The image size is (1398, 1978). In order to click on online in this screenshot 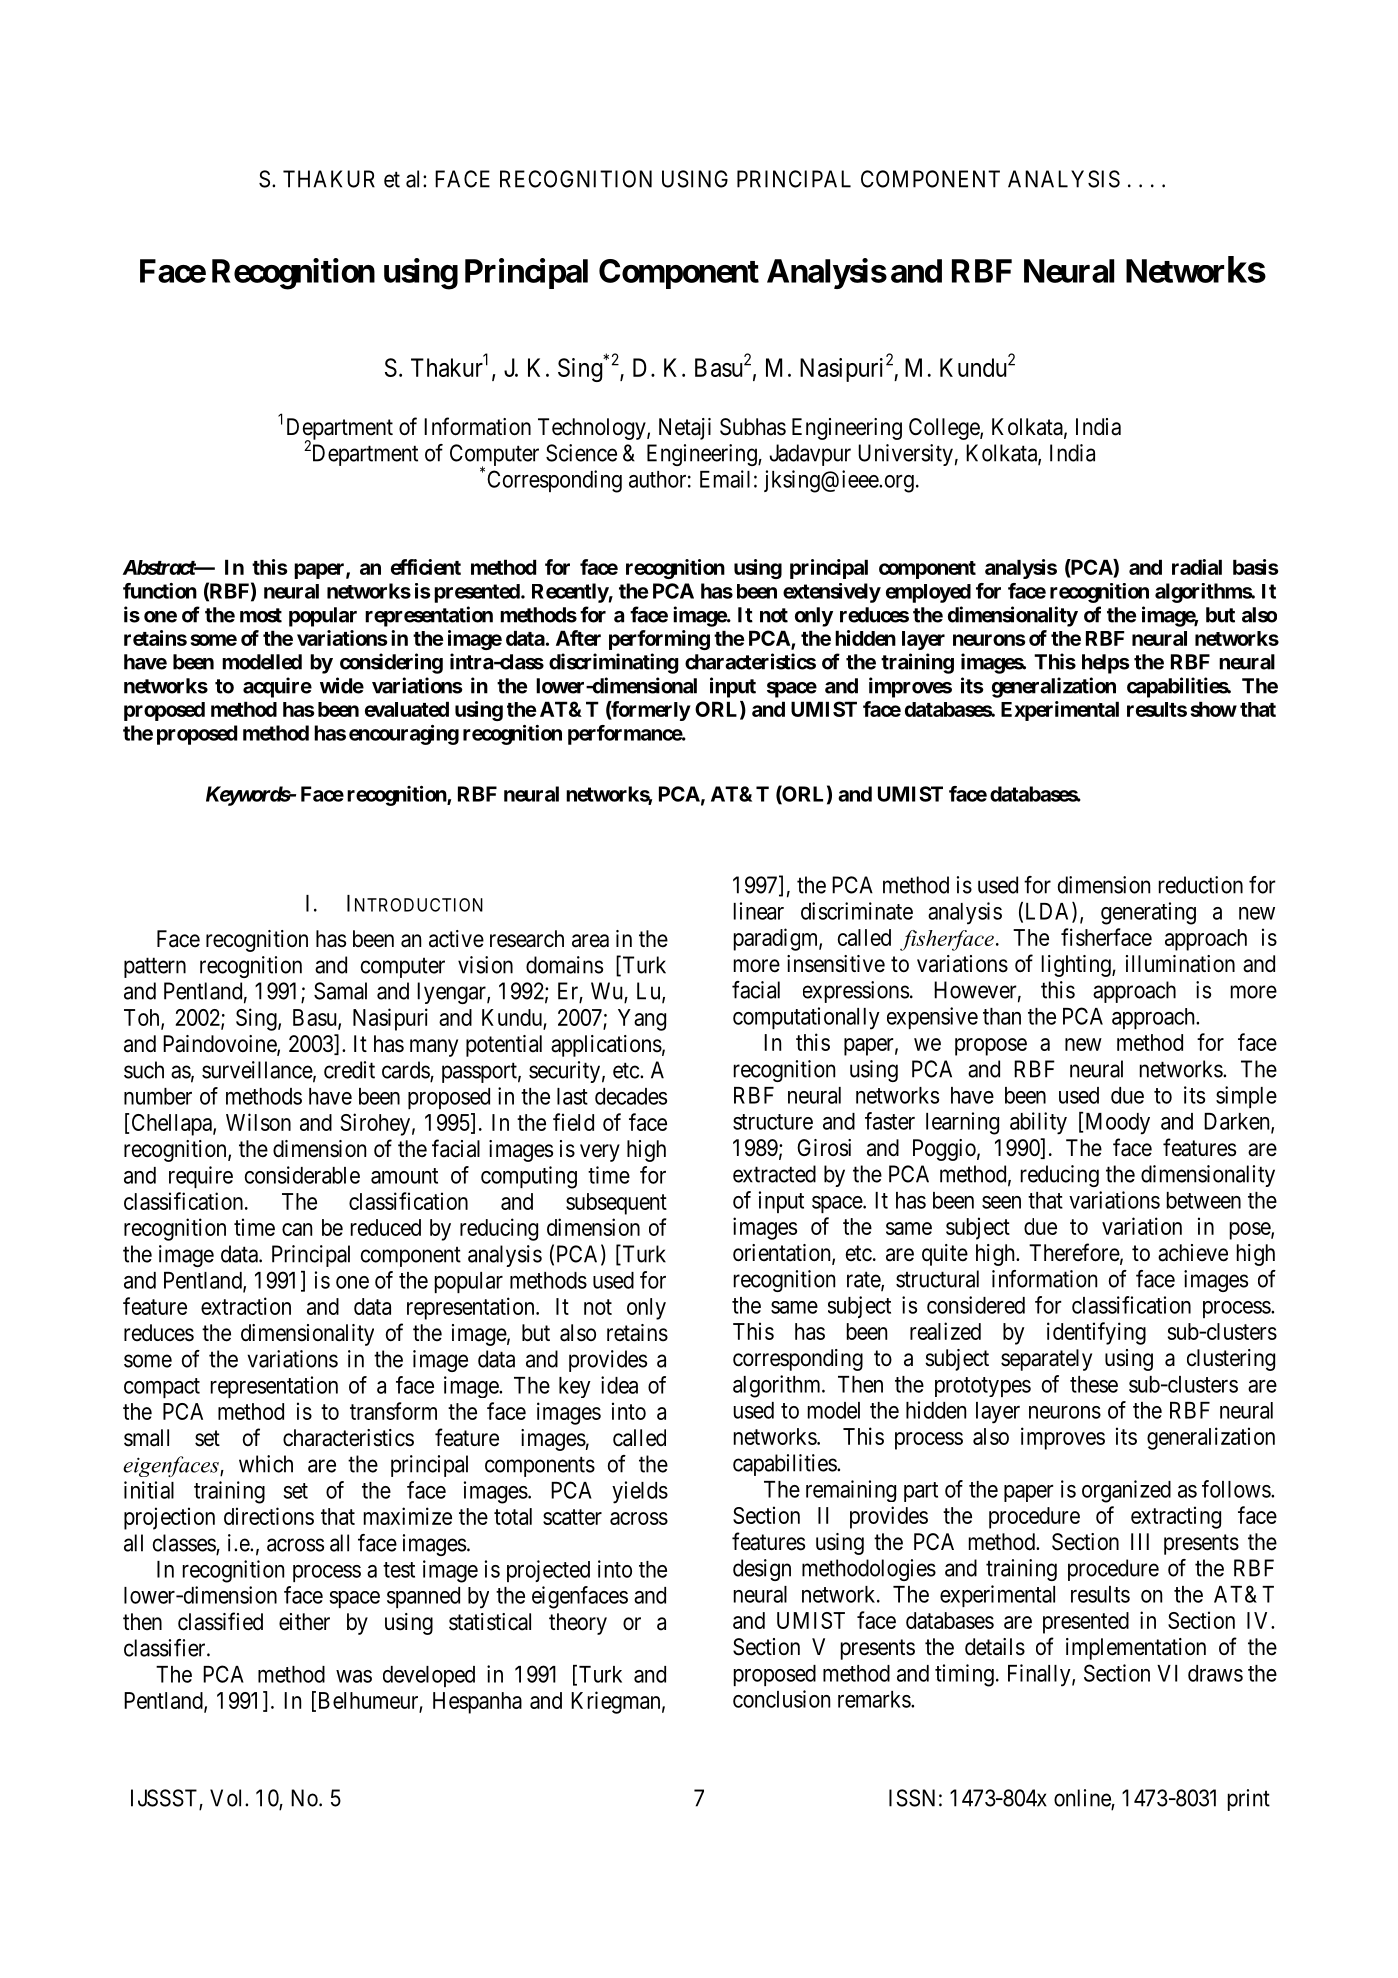, I will do `click(1083, 1799)`.
